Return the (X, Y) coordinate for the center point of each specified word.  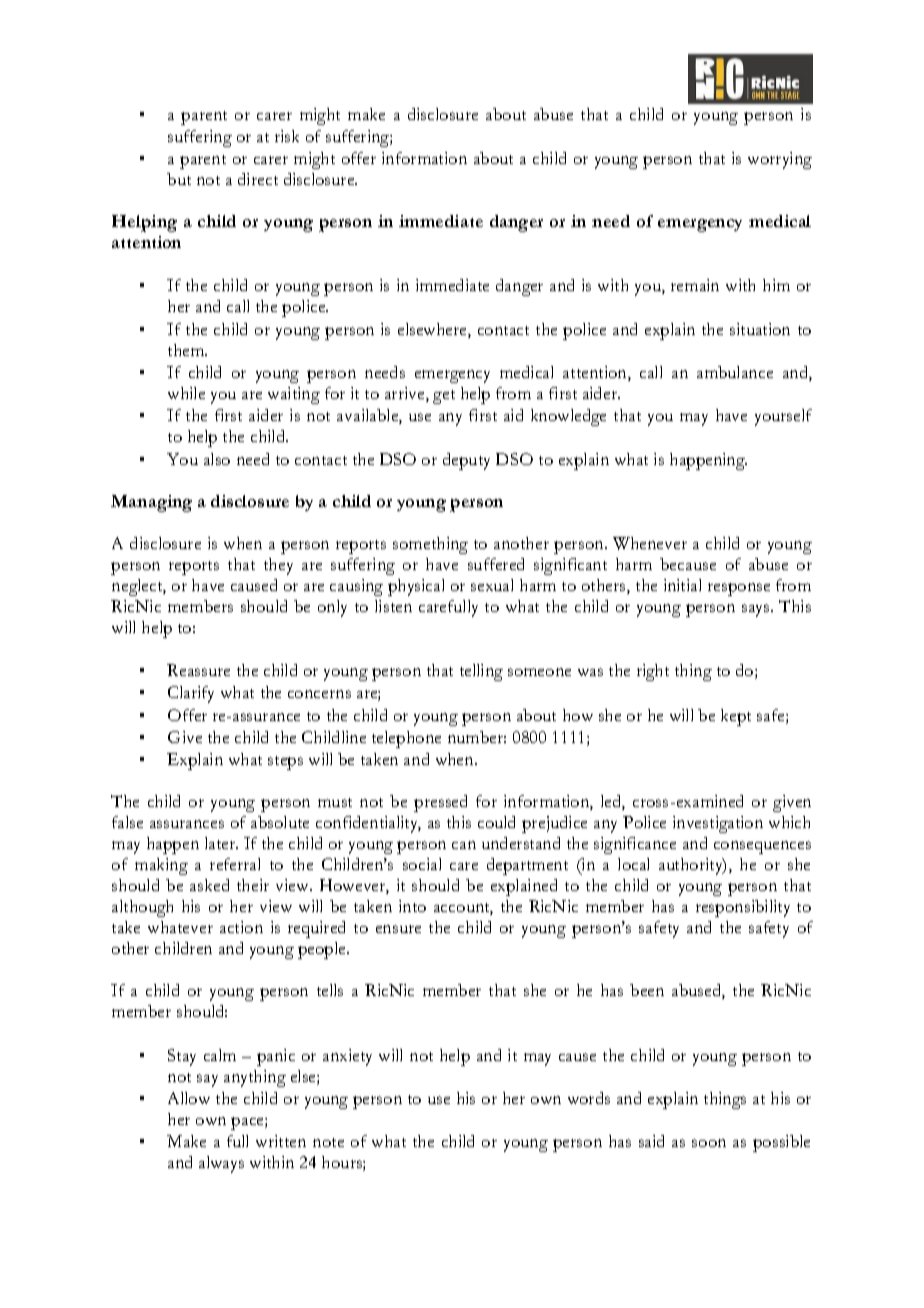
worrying (780, 160)
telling (481, 672)
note (328, 1142)
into (412, 906)
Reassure (198, 670)
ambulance (735, 372)
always (221, 1164)
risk (287, 136)
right (653, 672)
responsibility (743, 908)
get (444, 397)
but (179, 179)
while (186, 393)
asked (209, 885)
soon (709, 1143)
